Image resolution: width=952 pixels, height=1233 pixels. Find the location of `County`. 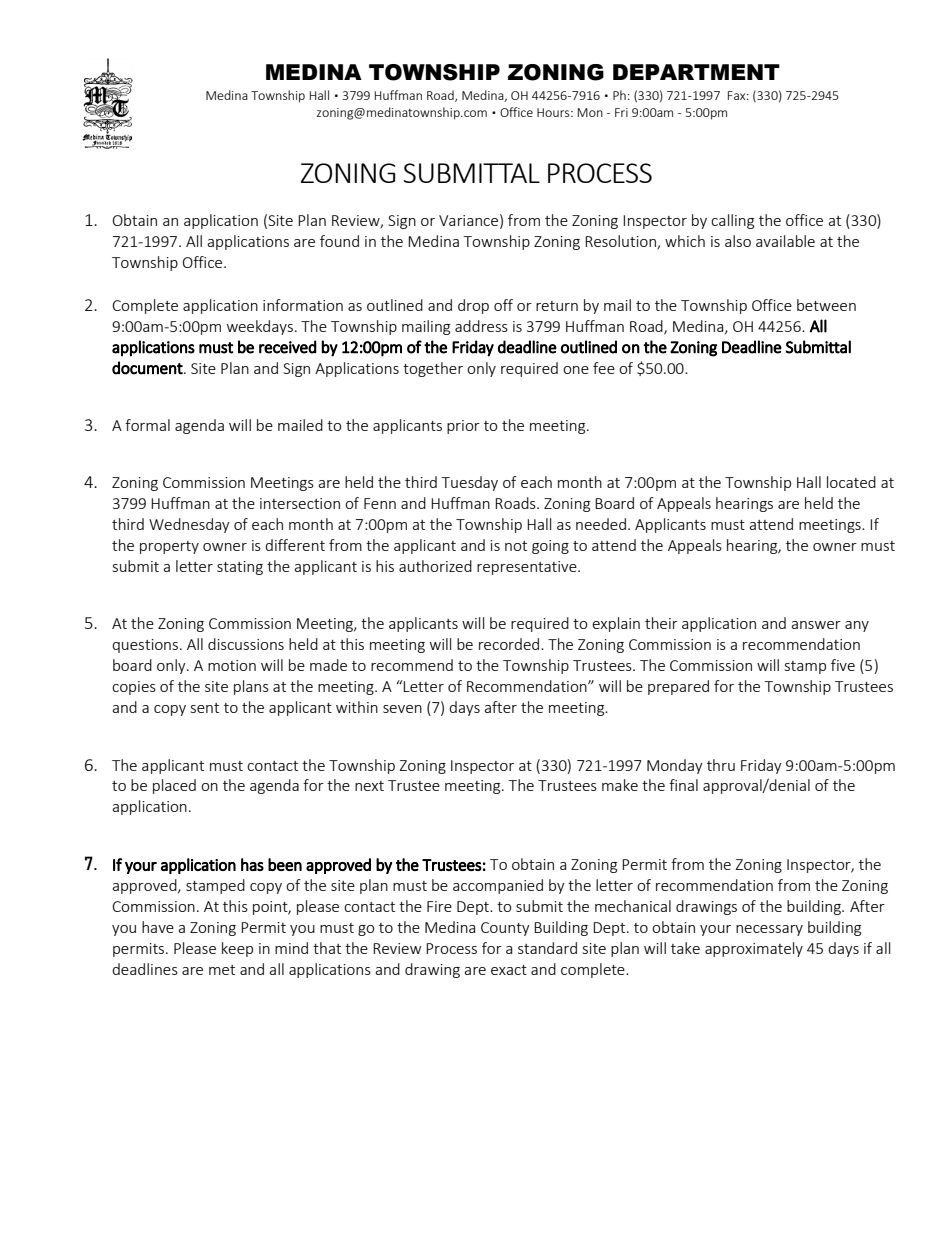

County is located at coordinates (505, 929).
